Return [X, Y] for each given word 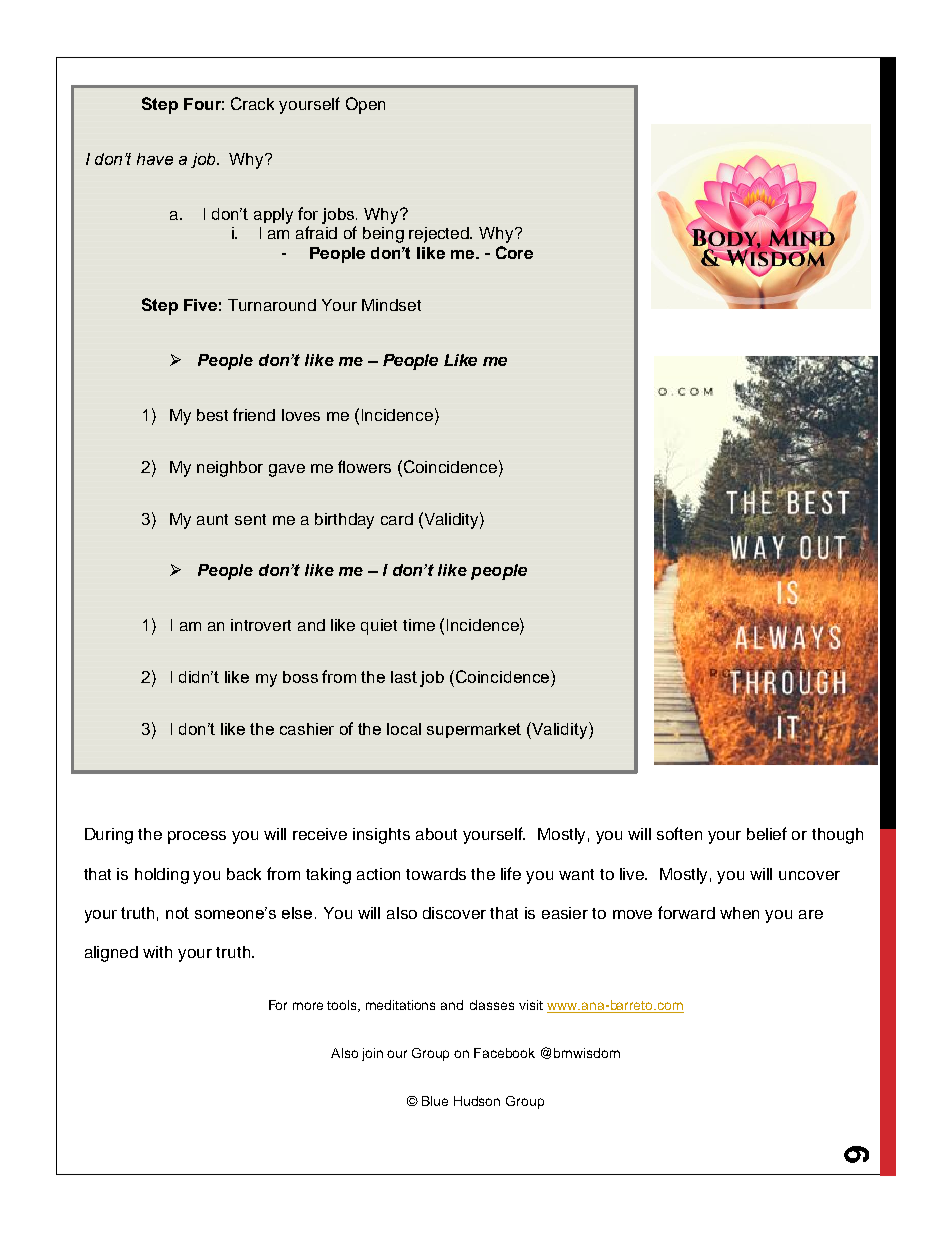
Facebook [504, 1053]
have [155, 159]
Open [365, 105]
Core [514, 252]
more [308, 1006]
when [739, 913]
